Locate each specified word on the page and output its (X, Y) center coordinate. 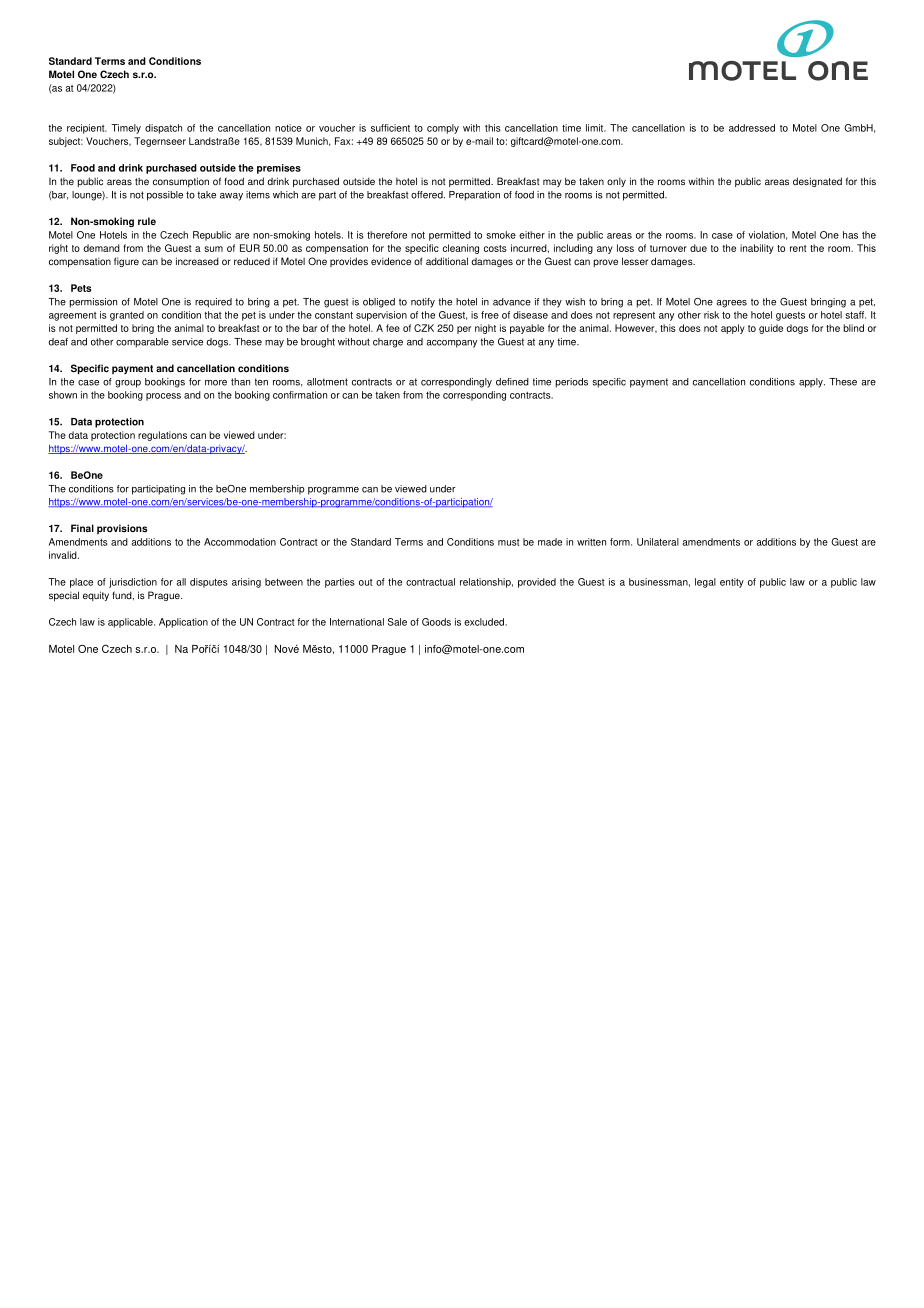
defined (512, 382)
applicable (131, 623)
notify (423, 303)
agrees (731, 304)
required (213, 303)
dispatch (163, 129)
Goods (436, 622)
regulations (162, 436)
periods (571, 383)
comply (443, 129)
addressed (752, 128)
